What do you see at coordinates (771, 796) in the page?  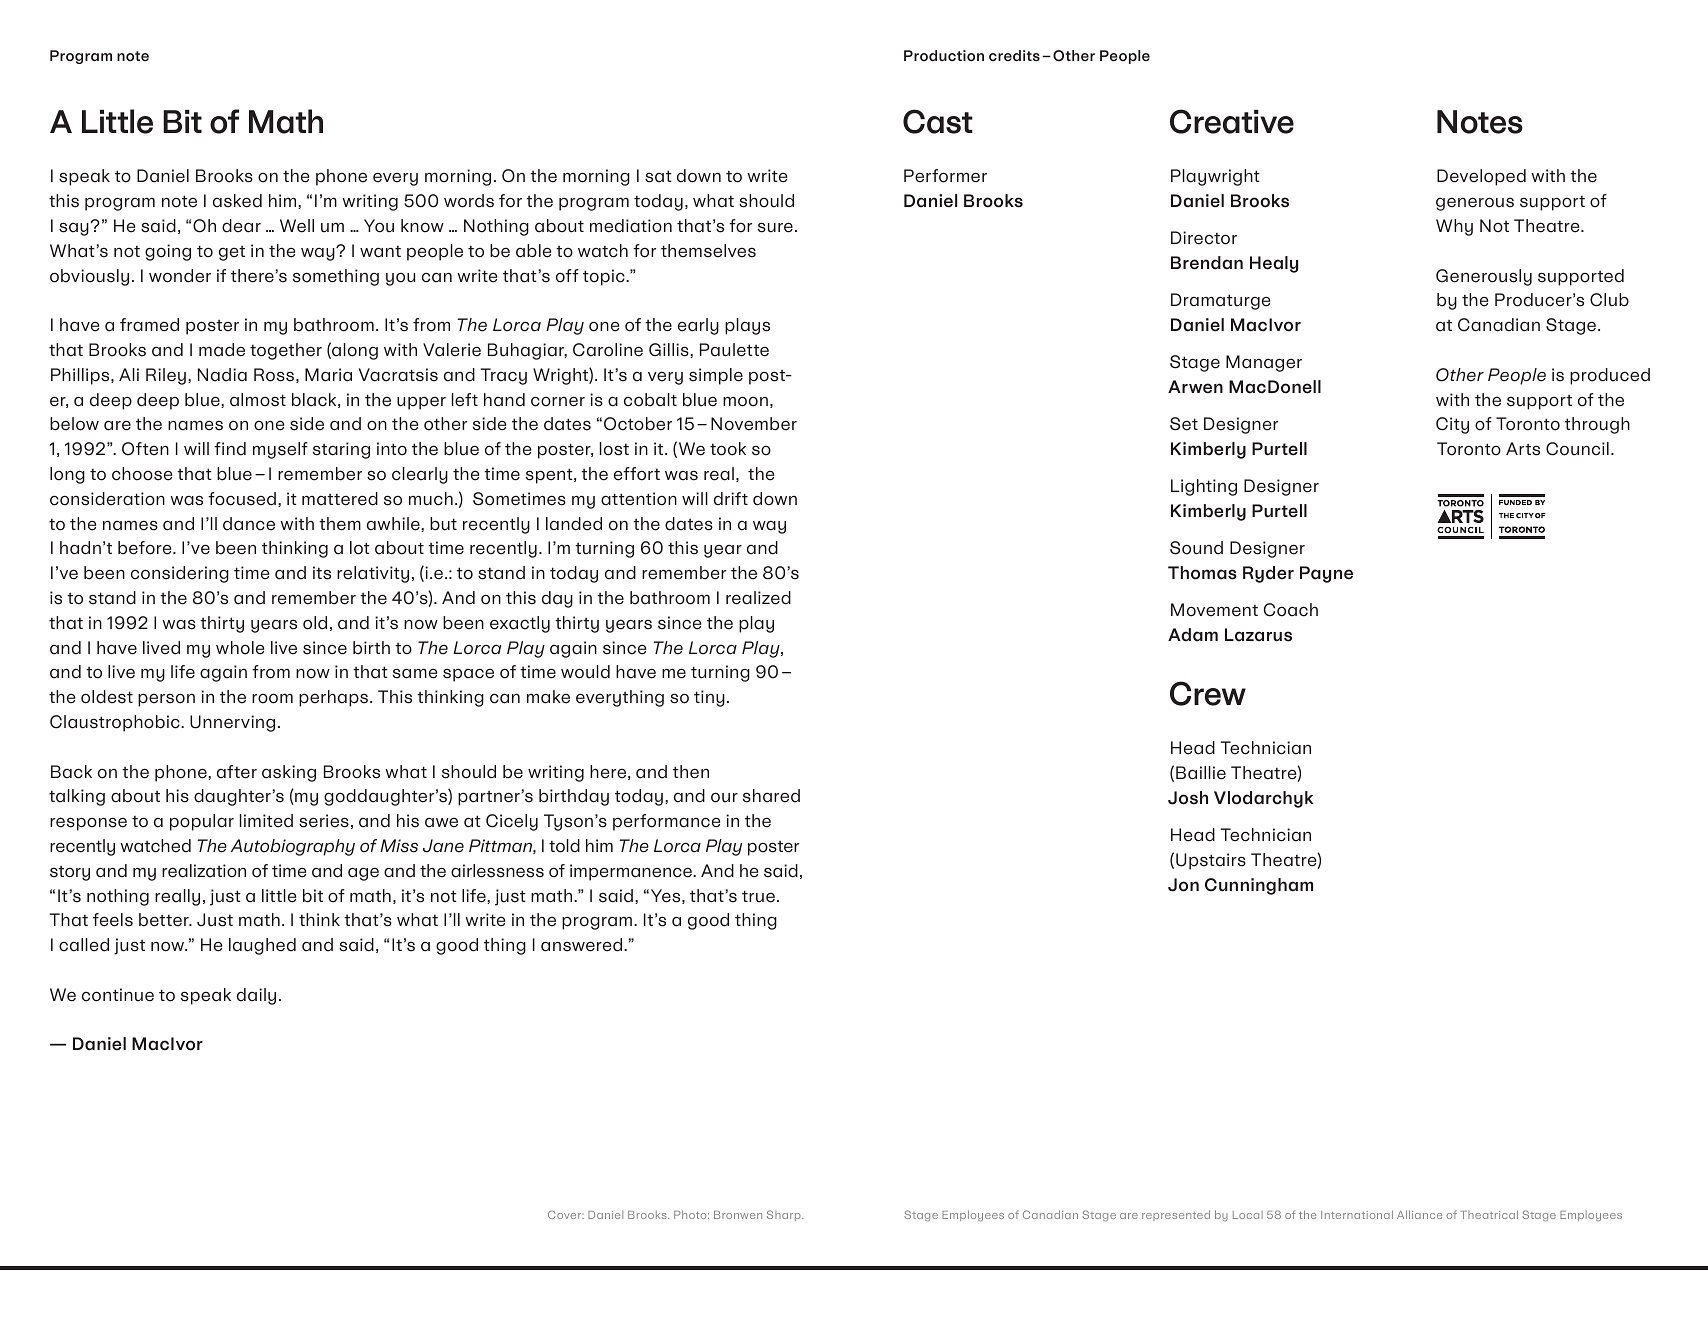 I see `shared` at bounding box center [771, 796].
